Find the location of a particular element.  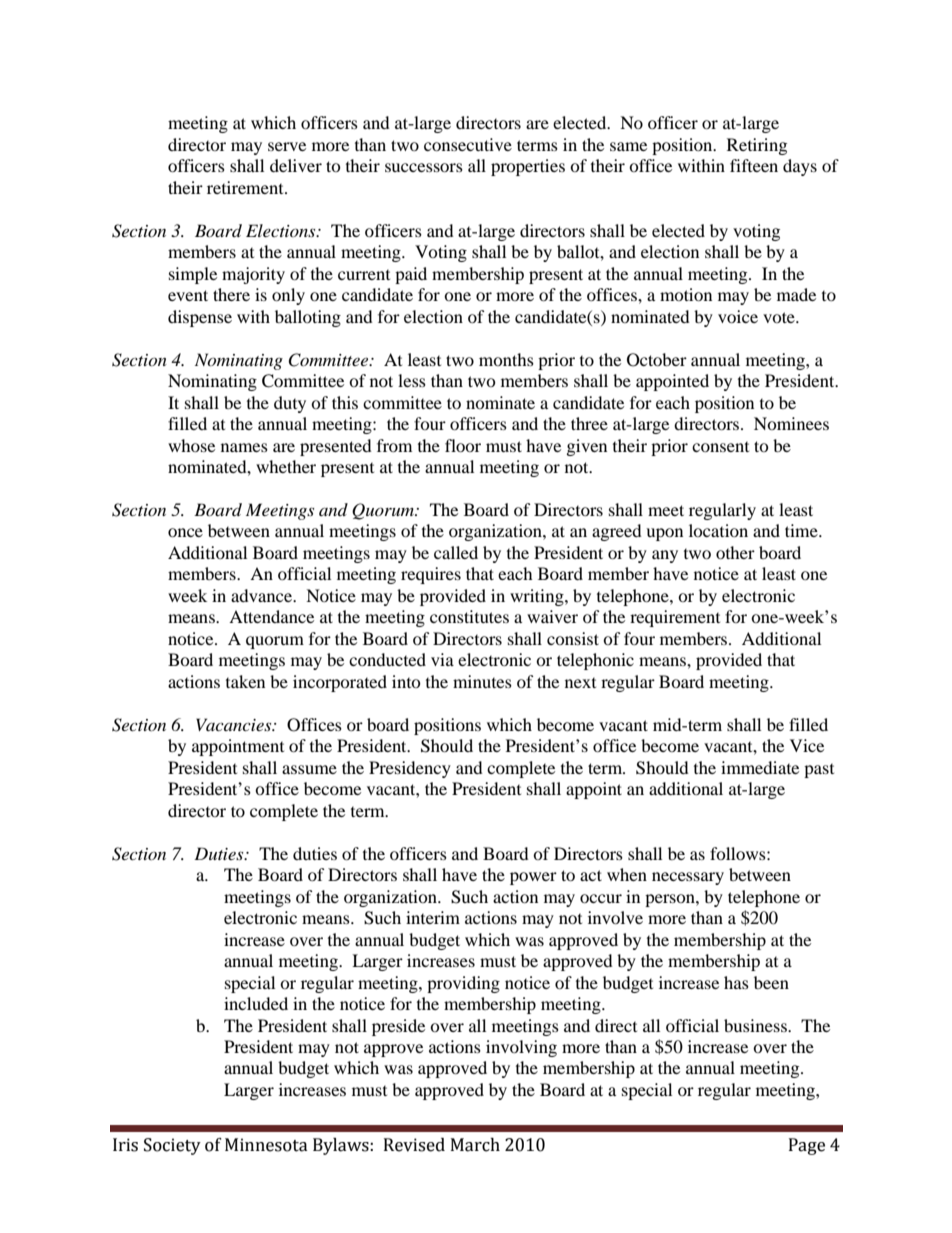

March is located at coordinates (475, 1145).
